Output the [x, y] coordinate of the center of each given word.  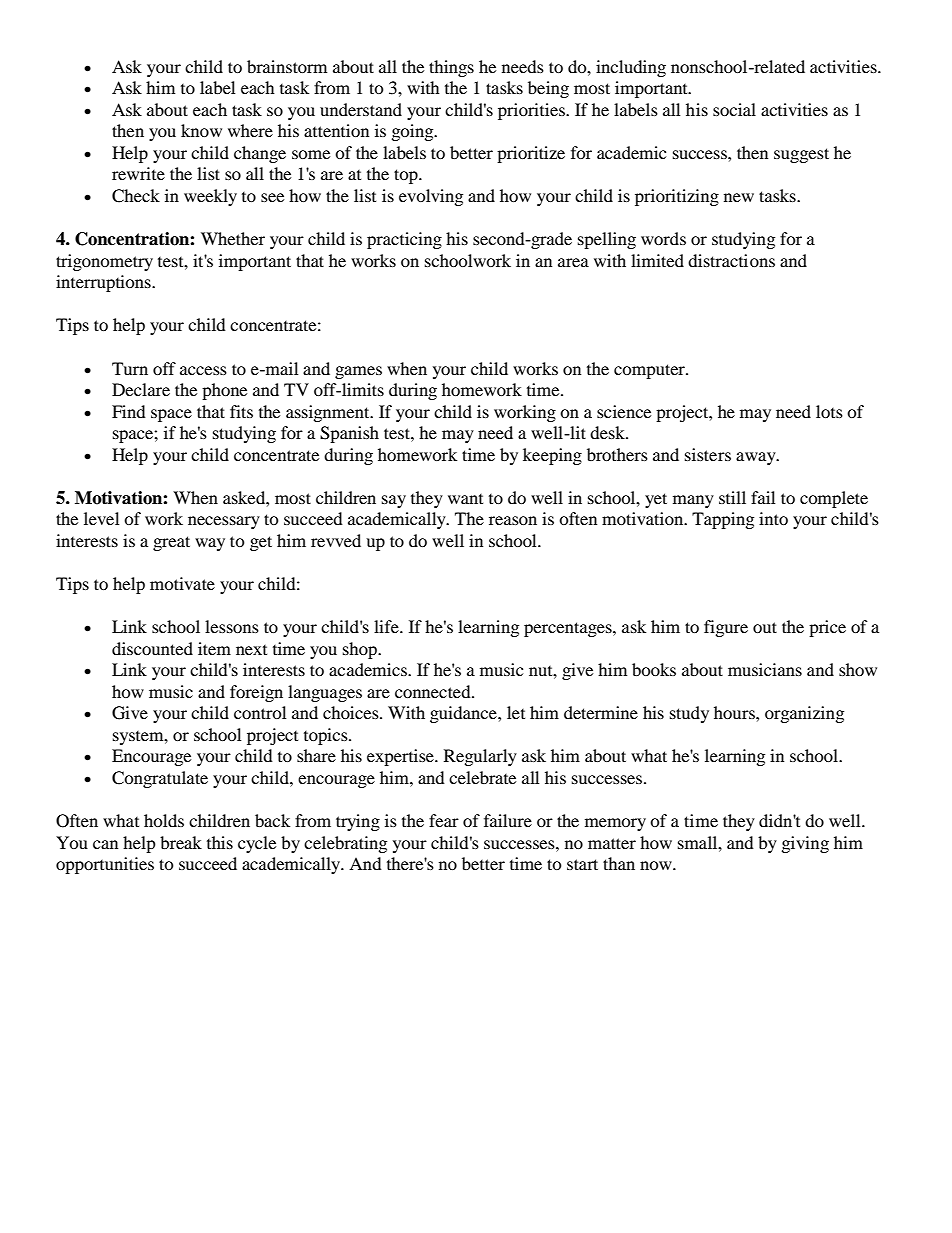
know [201, 130]
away [757, 458]
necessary [224, 522]
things [451, 68]
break [181, 842]
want [465, 499]
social [734, 109]
